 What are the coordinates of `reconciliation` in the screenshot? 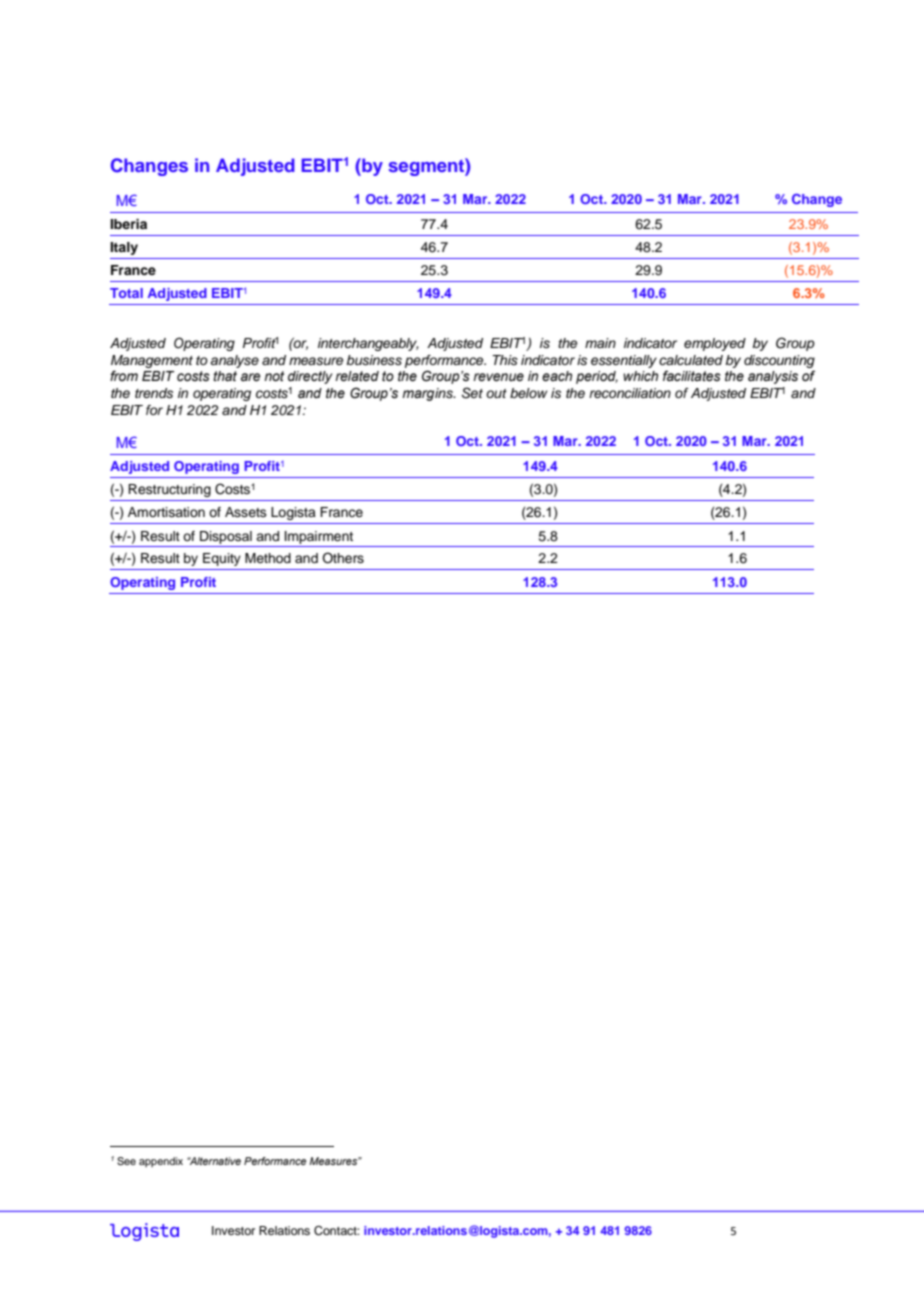 It's located at (630, 393).
